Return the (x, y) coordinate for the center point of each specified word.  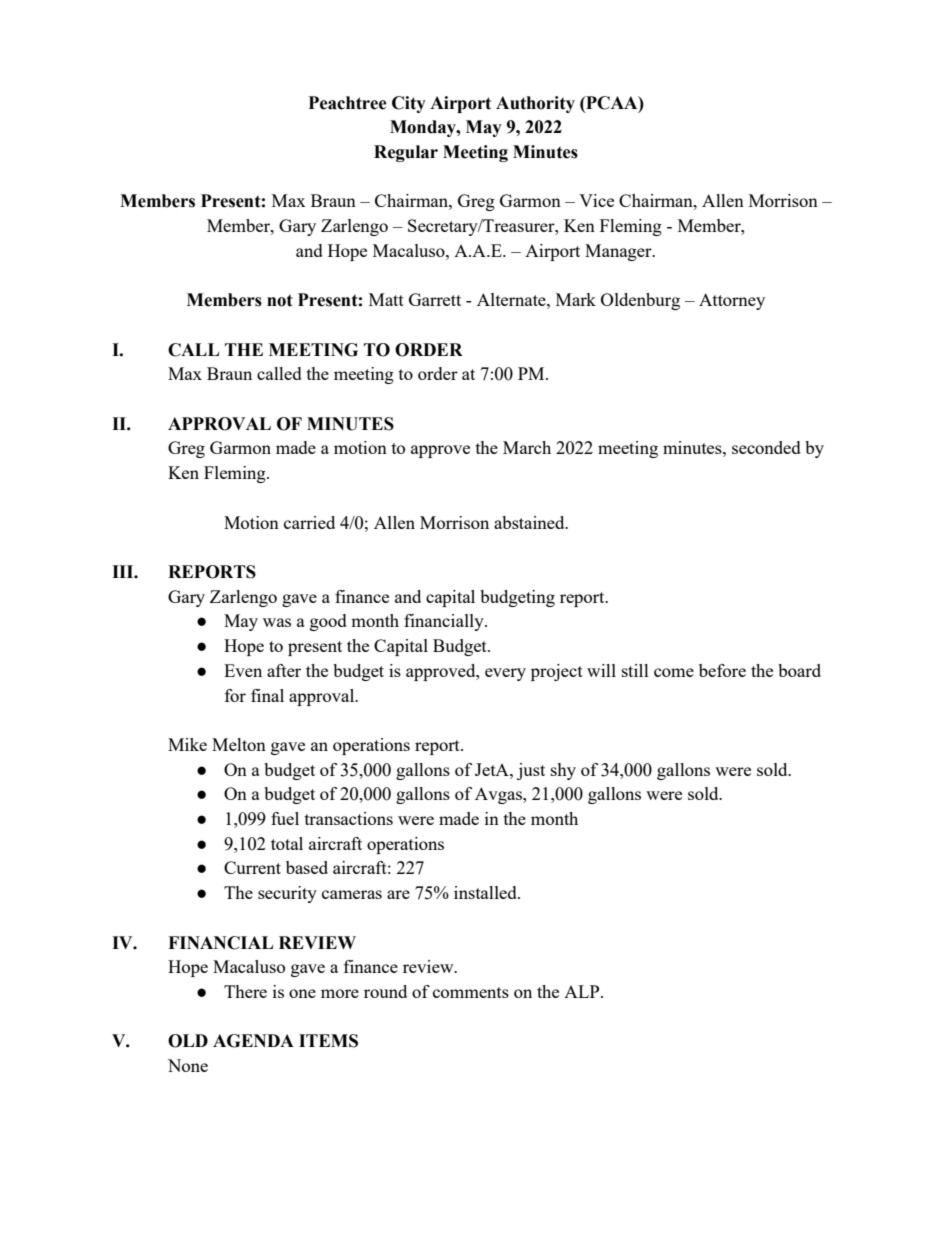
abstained (530, 522)
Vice (596, 200)
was (277, 622)
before (722, 670)
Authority (535, 104)
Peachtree (348, 103)
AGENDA (253, 1041)
